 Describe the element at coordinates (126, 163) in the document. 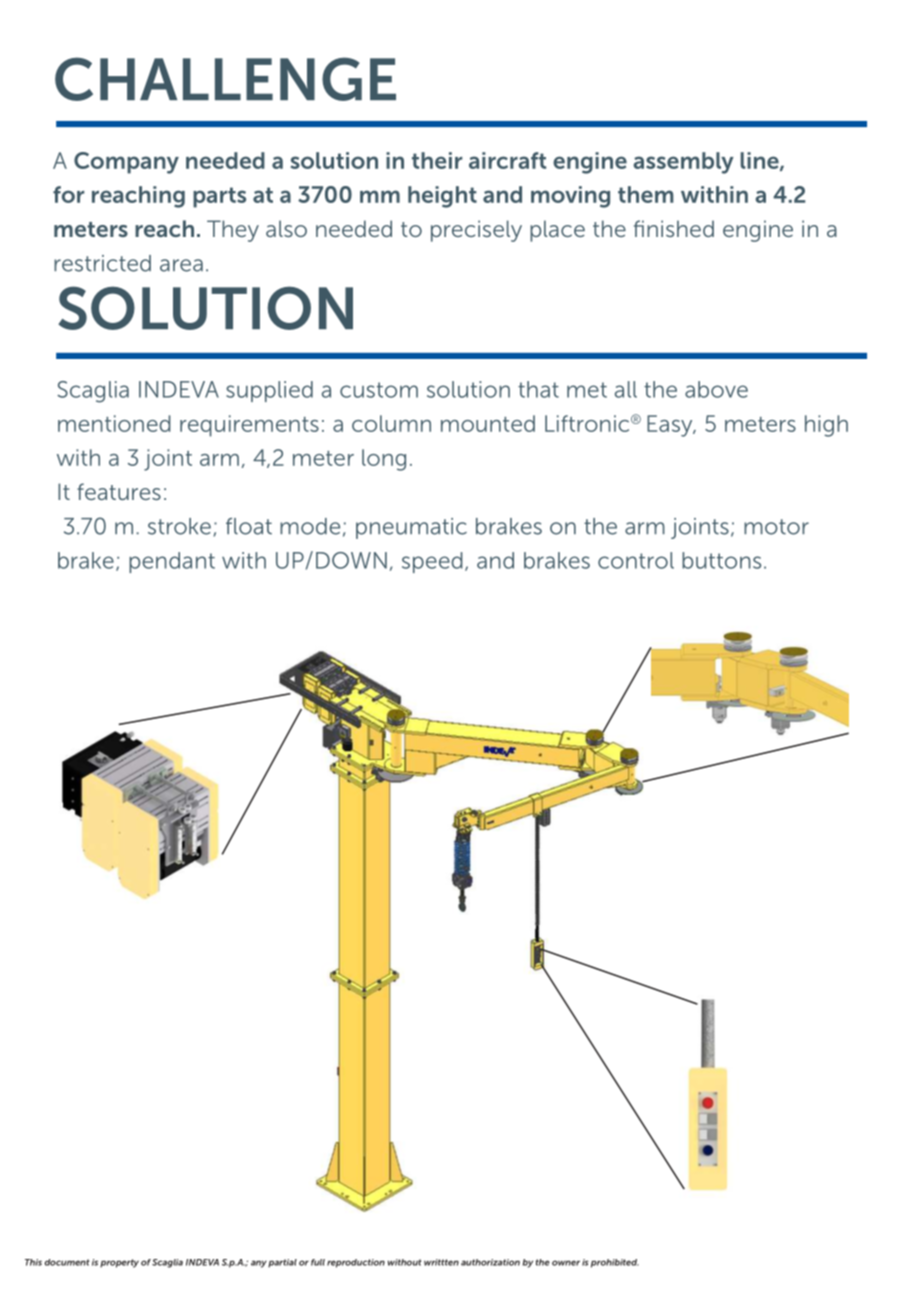

I see `Company` at that location.
